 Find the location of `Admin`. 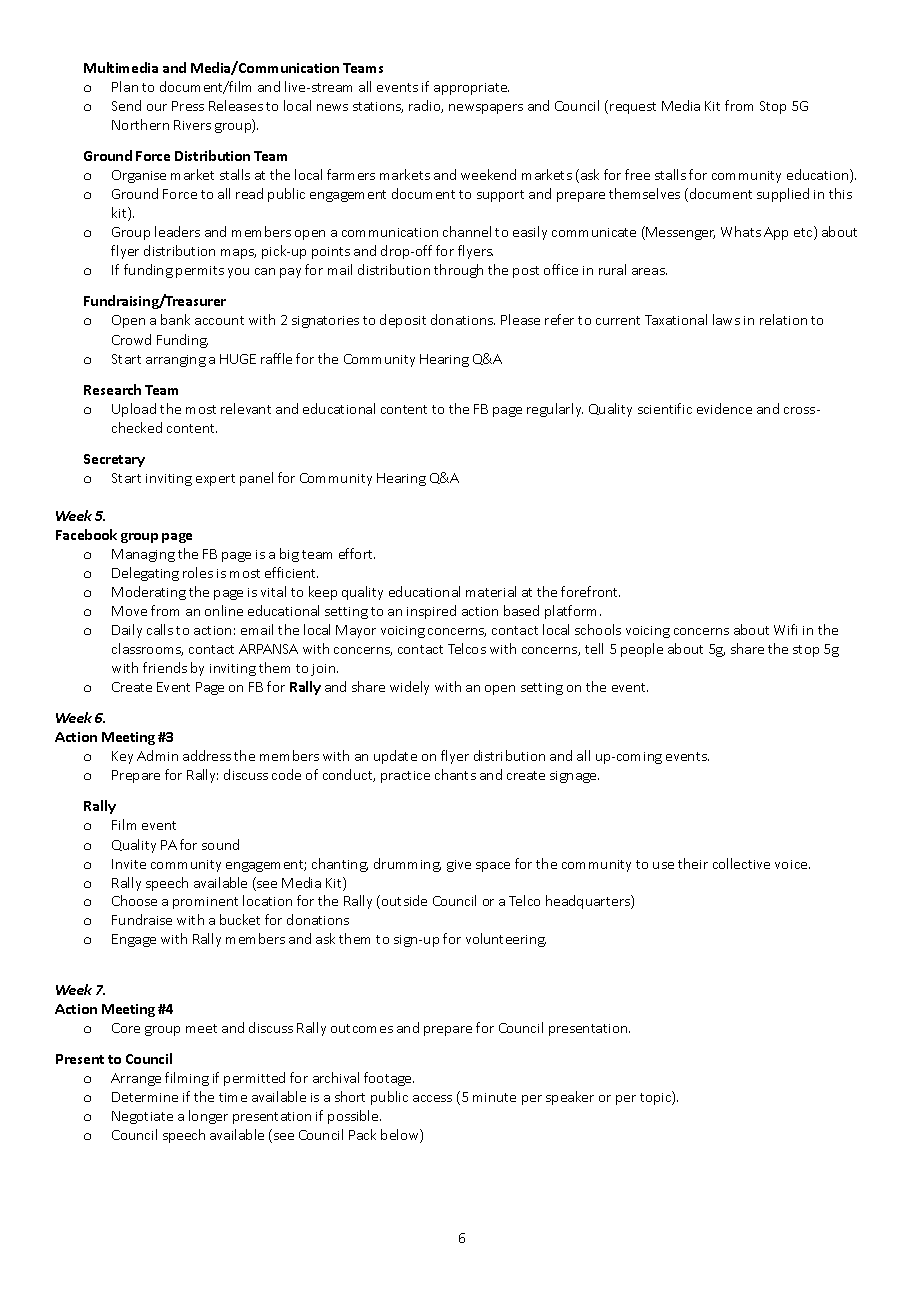

Admin is located at coordinates (157, 755).
